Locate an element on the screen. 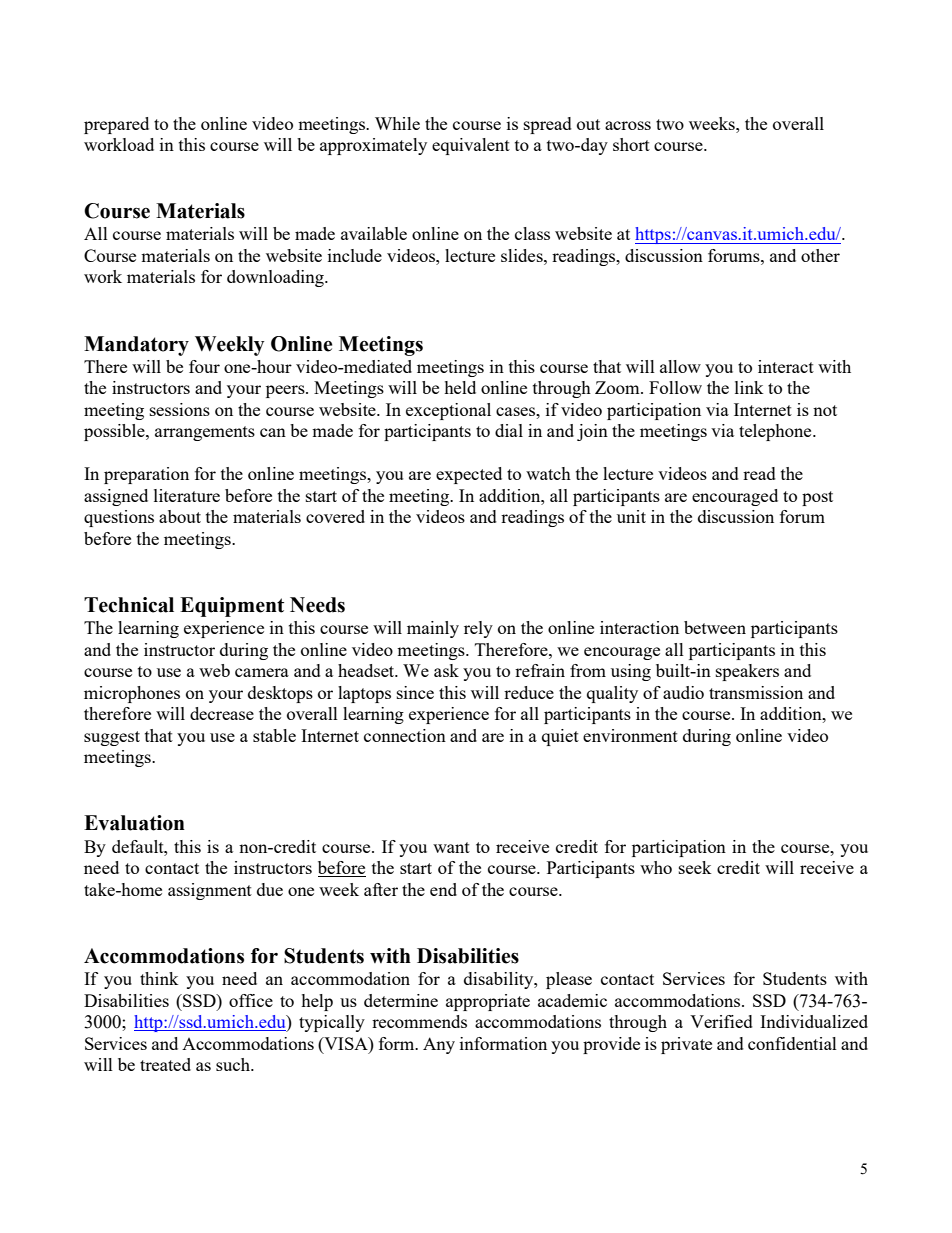 This screenshot has width=952, height=1233. Any is located at coordinates (439, 1045).
